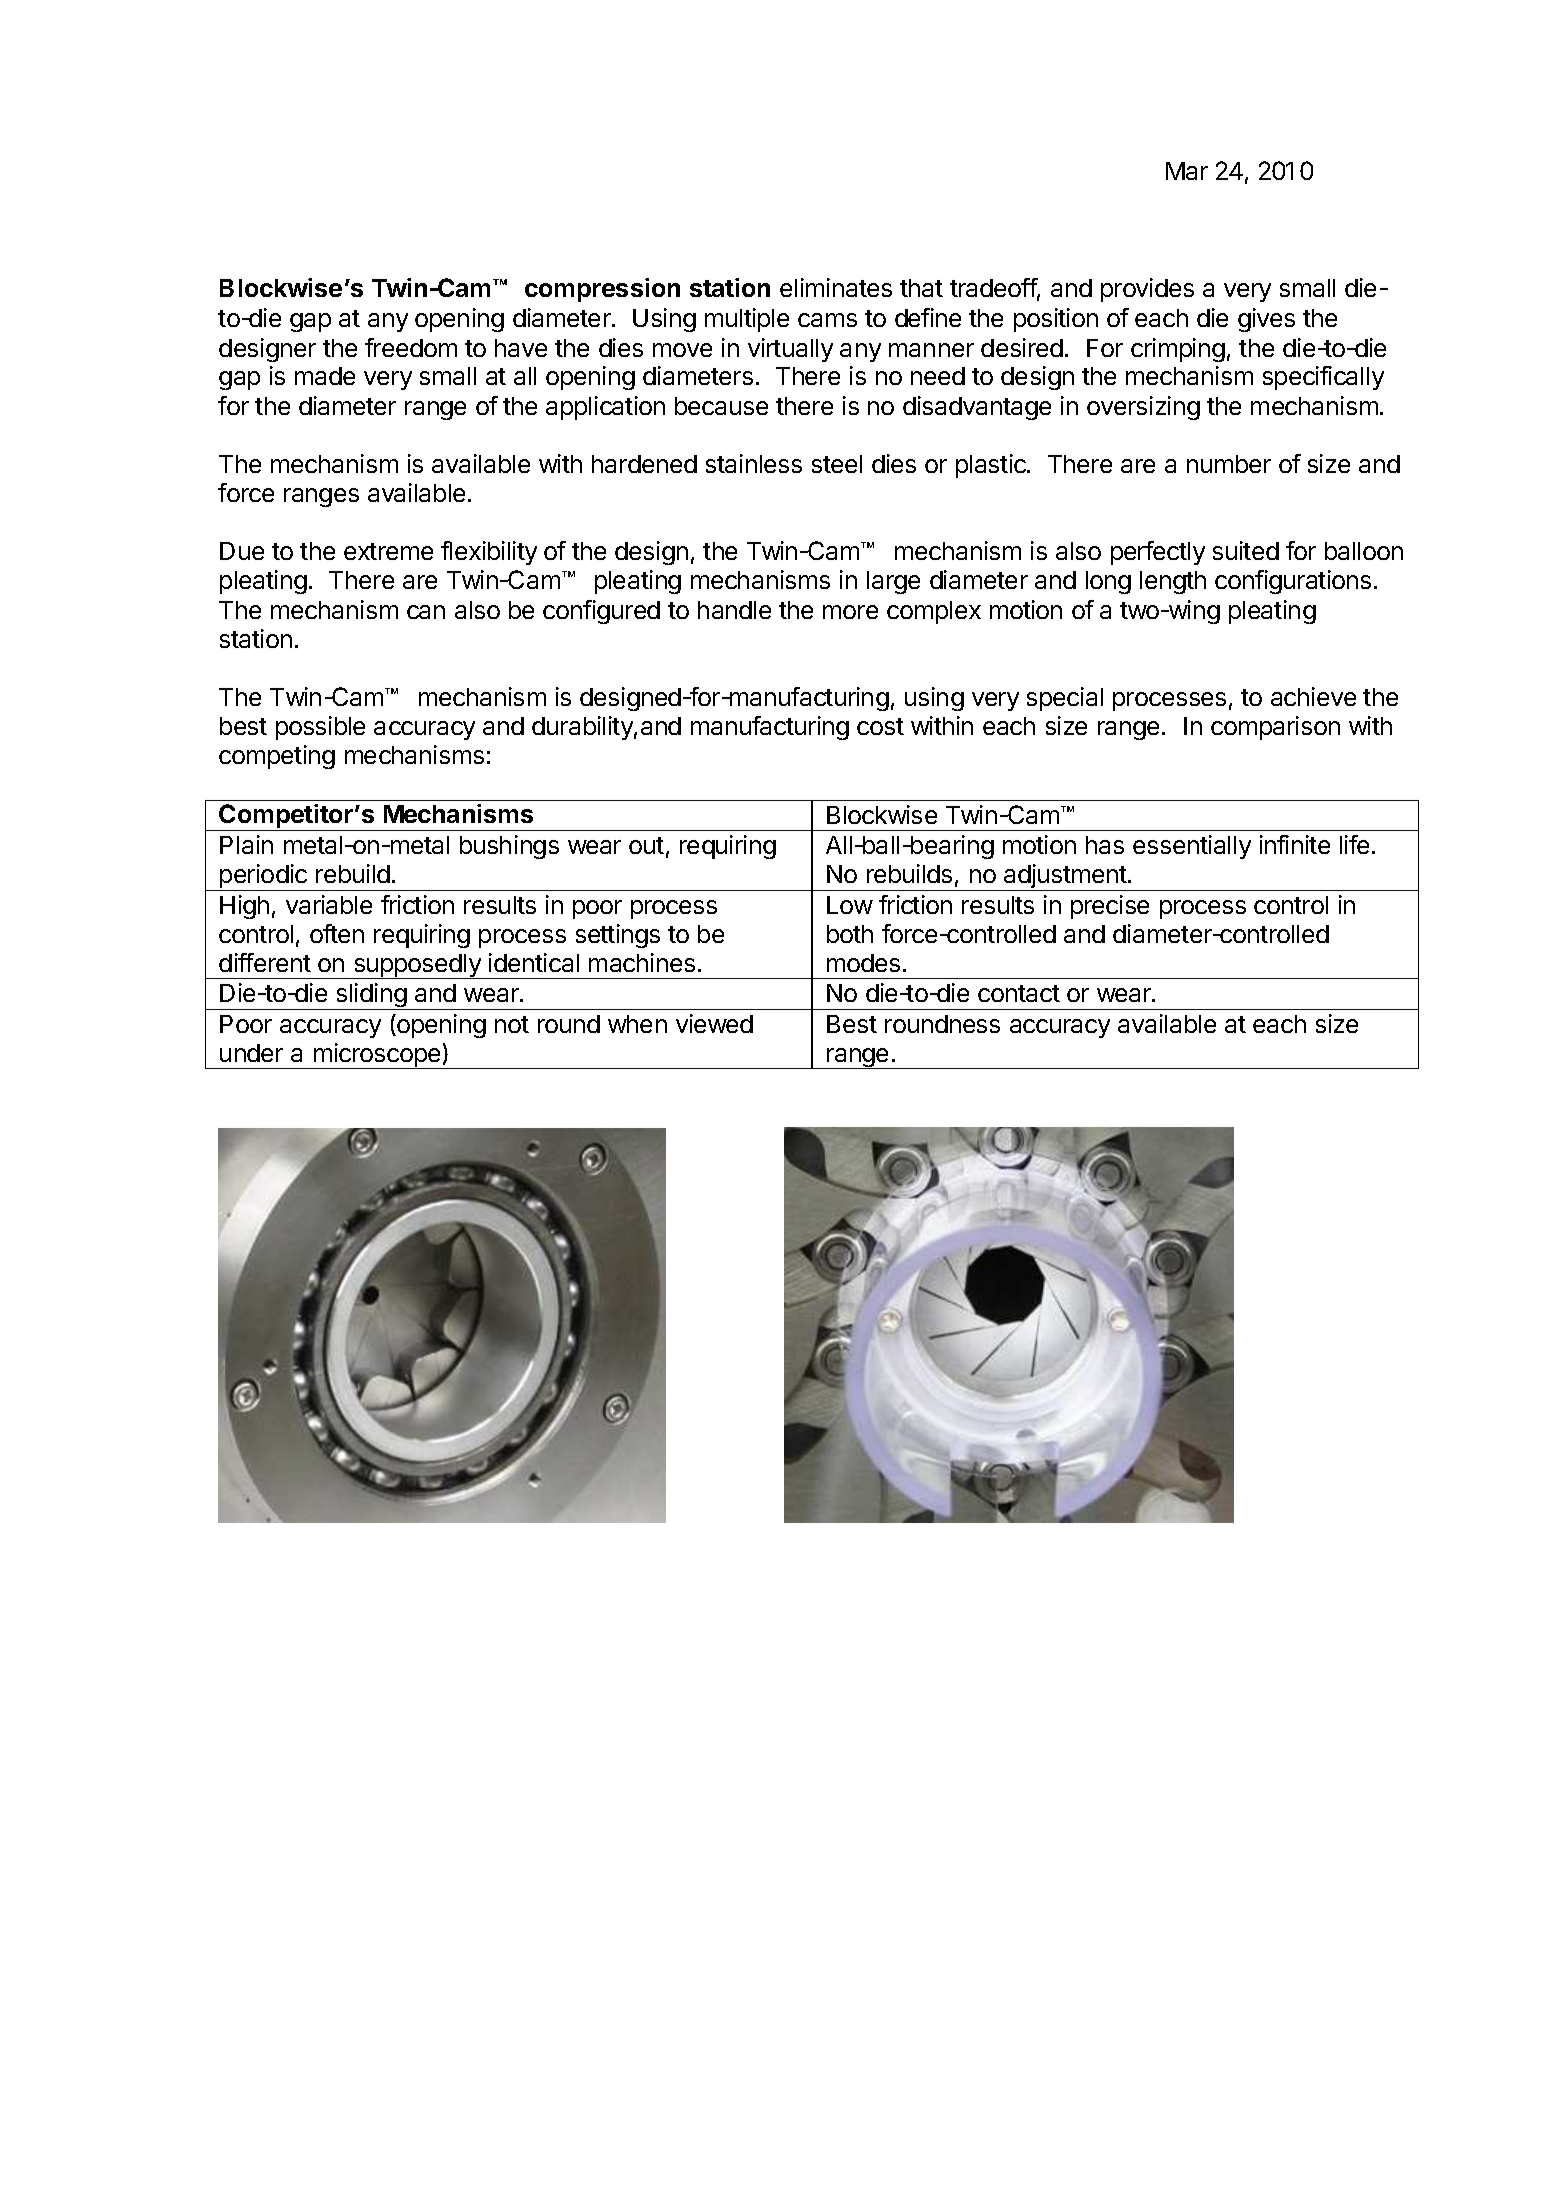 This screenshot has width=1549, height=2191. What do you see at coordinates (388, 551) in the screenshot?
I see `extreme` at bounding box center [388, 551].
